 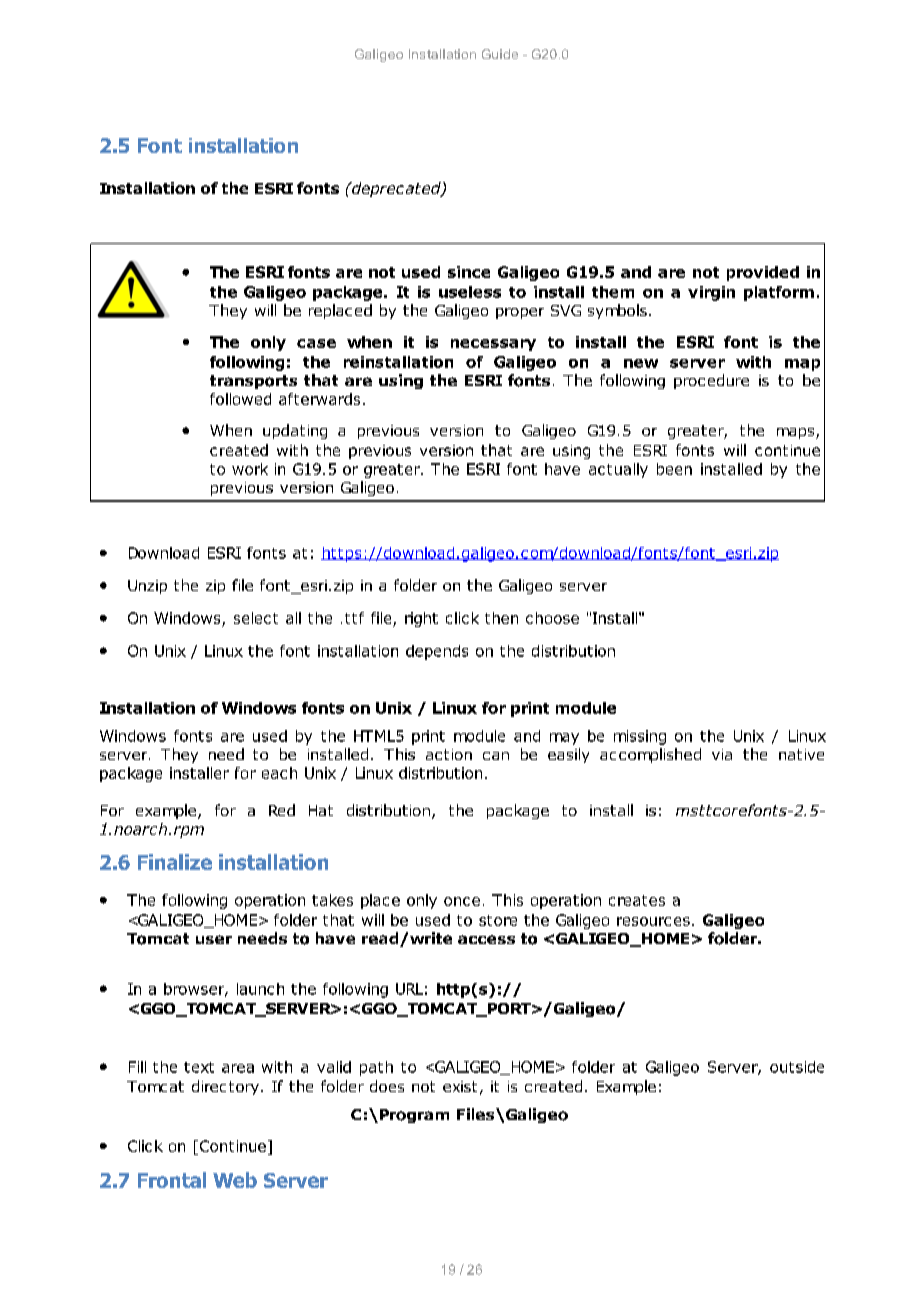 What do you see at coordinates (500, 54) in the image?
I see `Guide` at bounding box center [500, 54].
